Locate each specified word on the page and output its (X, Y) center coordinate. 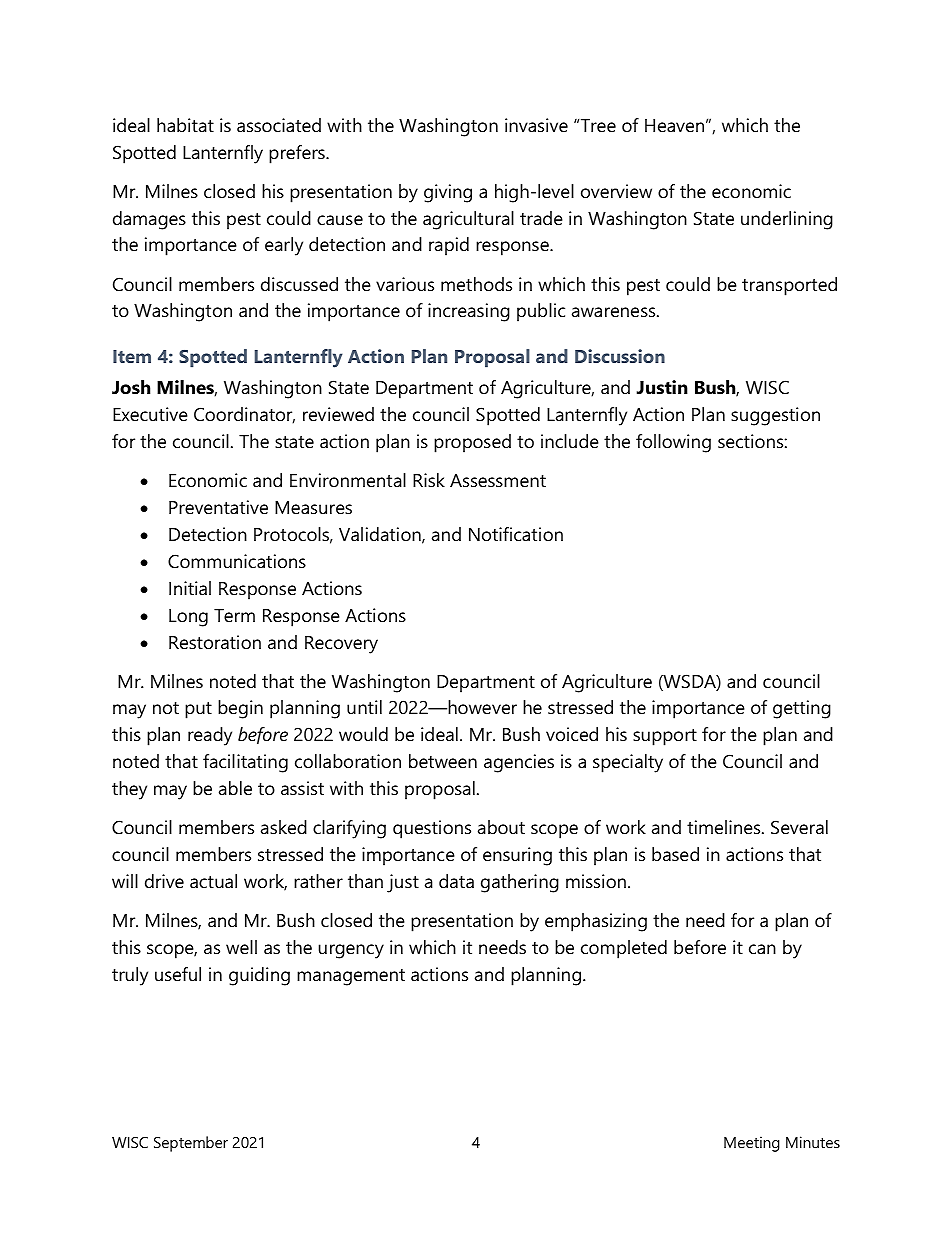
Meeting (752, 1144)
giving (448, 193)
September (191, 1144)
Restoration (215, 642)
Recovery (341, 645)
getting (802, 709)
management (351, 977)
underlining (787, 220)
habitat (185, 125)
